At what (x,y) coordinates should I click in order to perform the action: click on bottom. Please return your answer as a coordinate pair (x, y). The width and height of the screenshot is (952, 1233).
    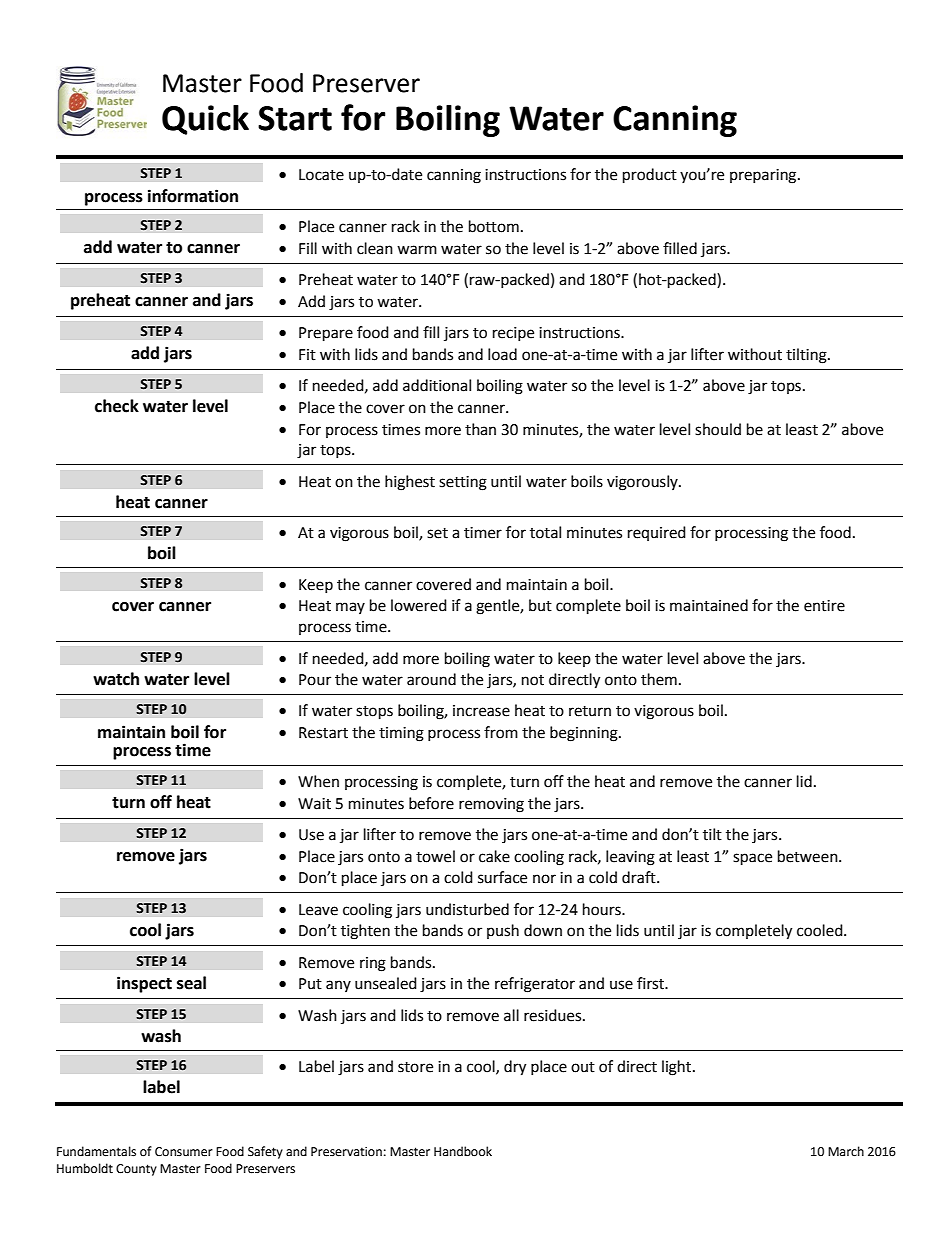
    Looking at the image, I should click on (494, 226).
